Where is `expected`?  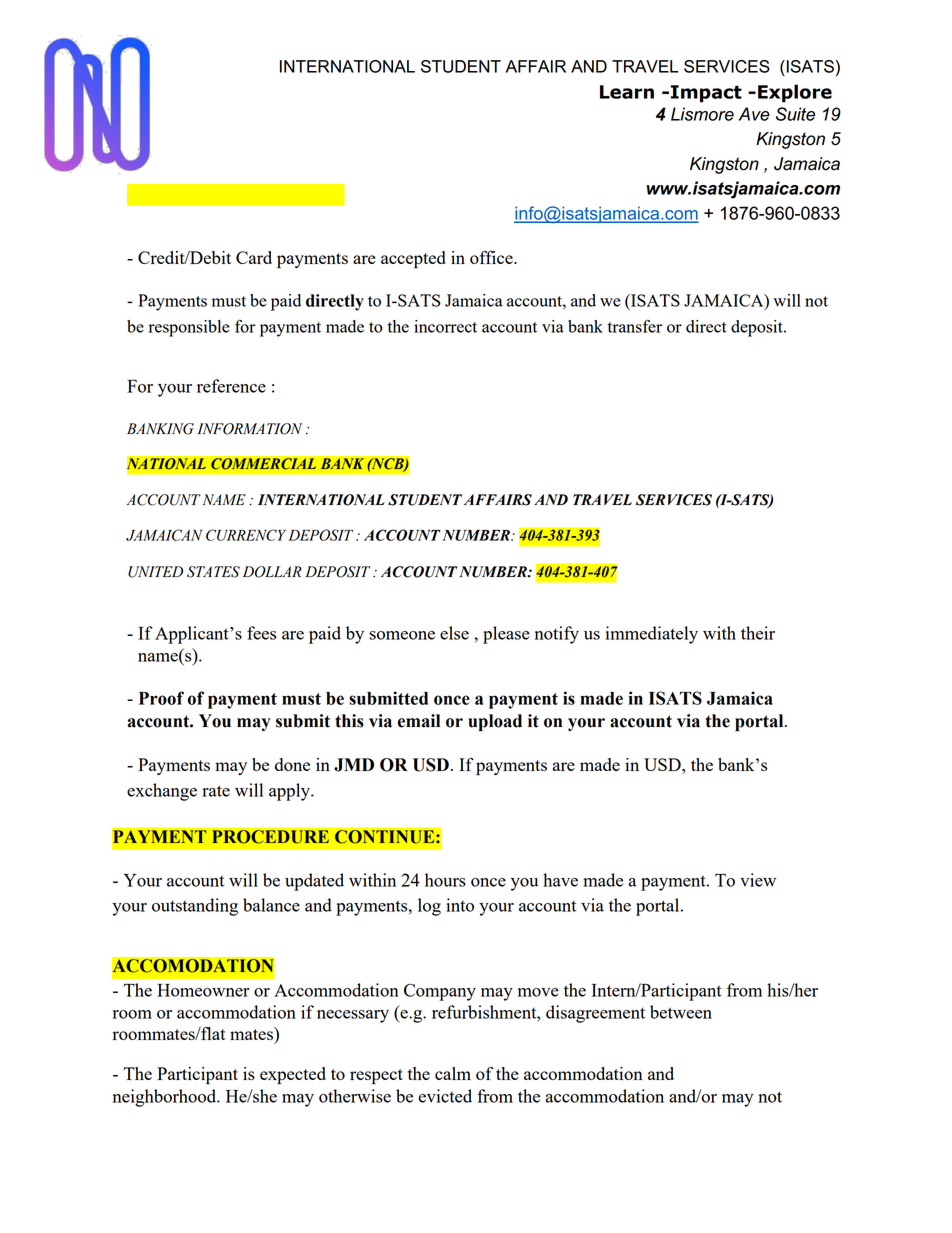 expected is located at coordinates (293, 1076).
